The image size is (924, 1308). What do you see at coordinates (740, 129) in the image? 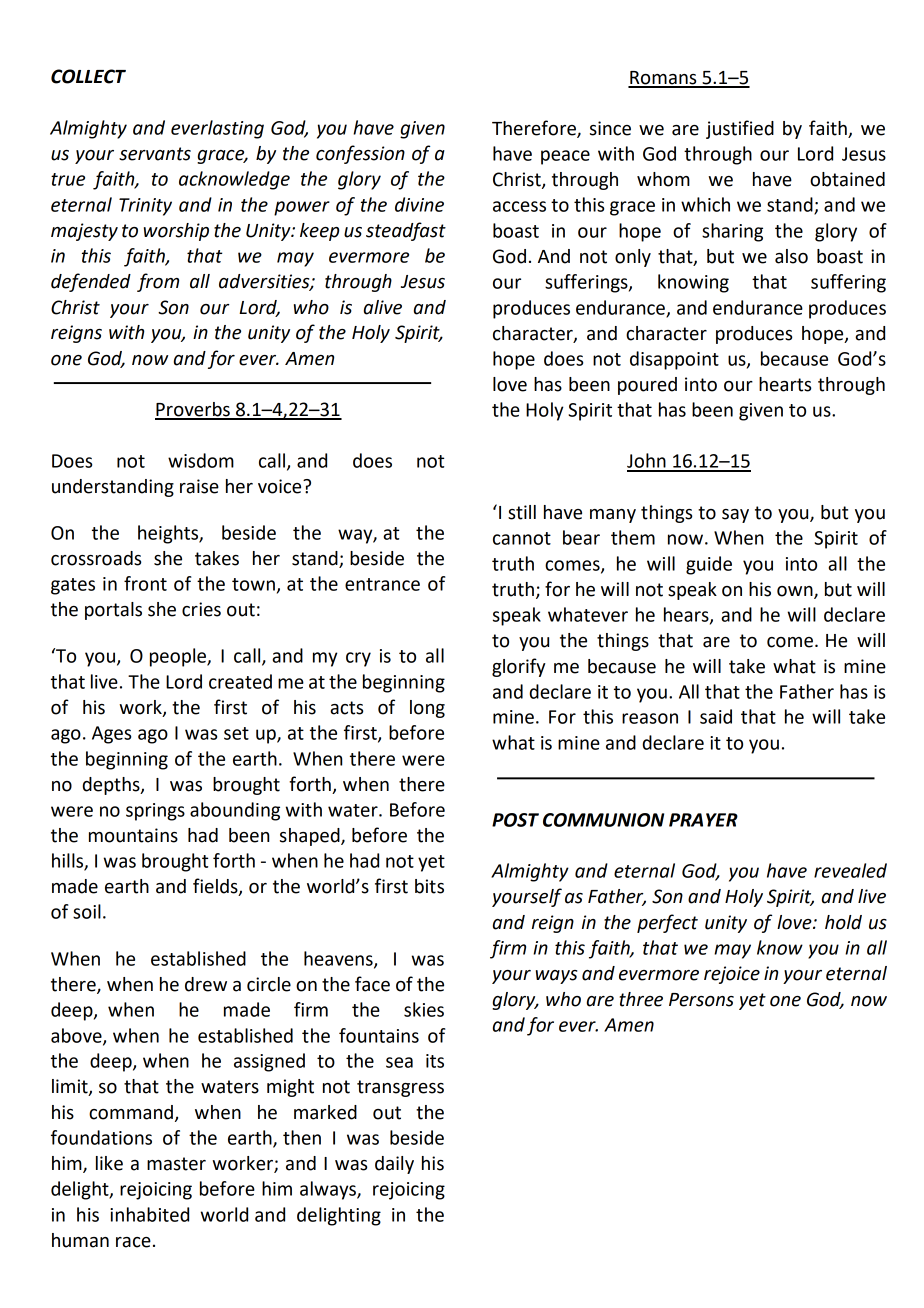
I see `justified` at bounding box center [740, 129].
